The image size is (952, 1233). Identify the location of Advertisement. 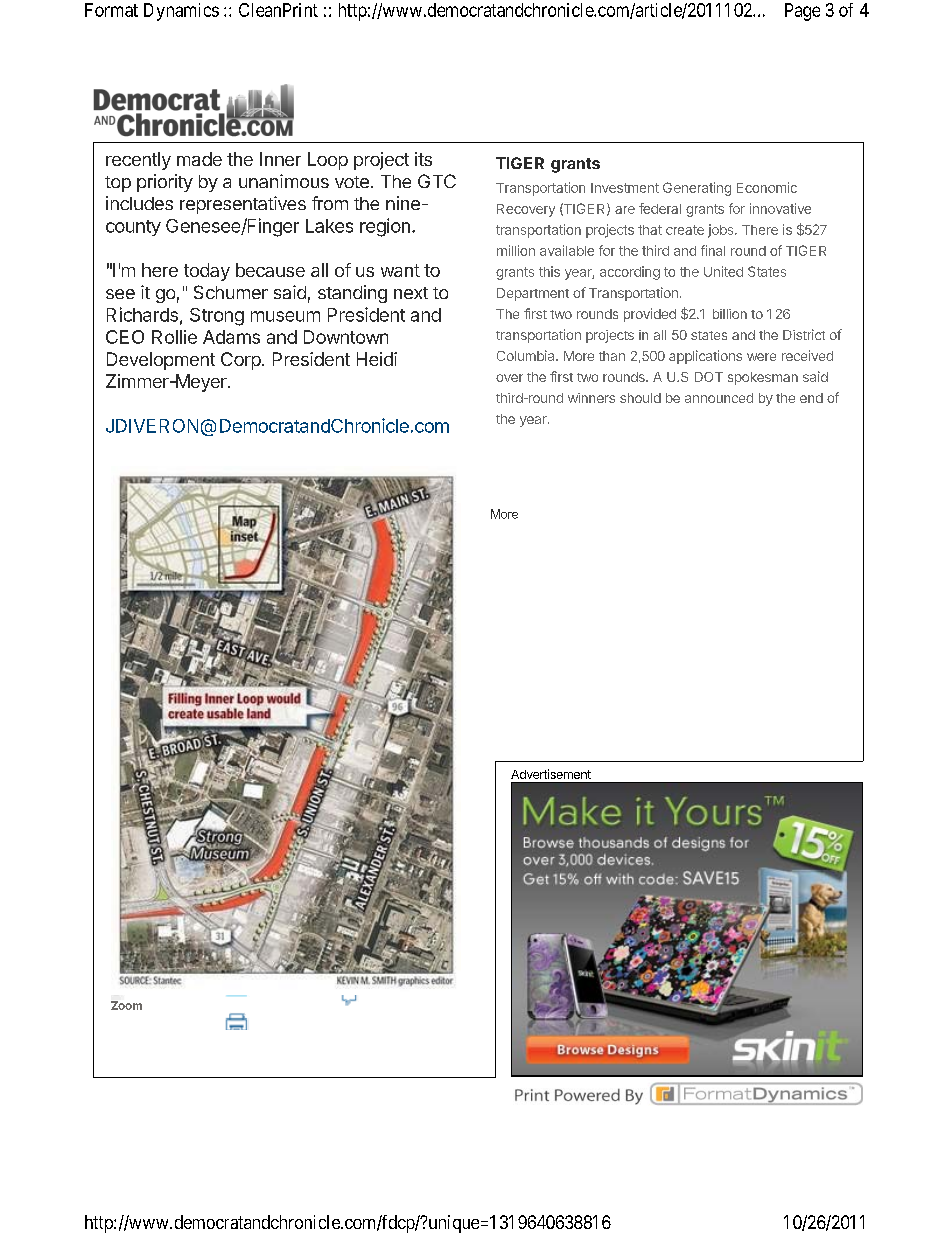
(551, 774).
